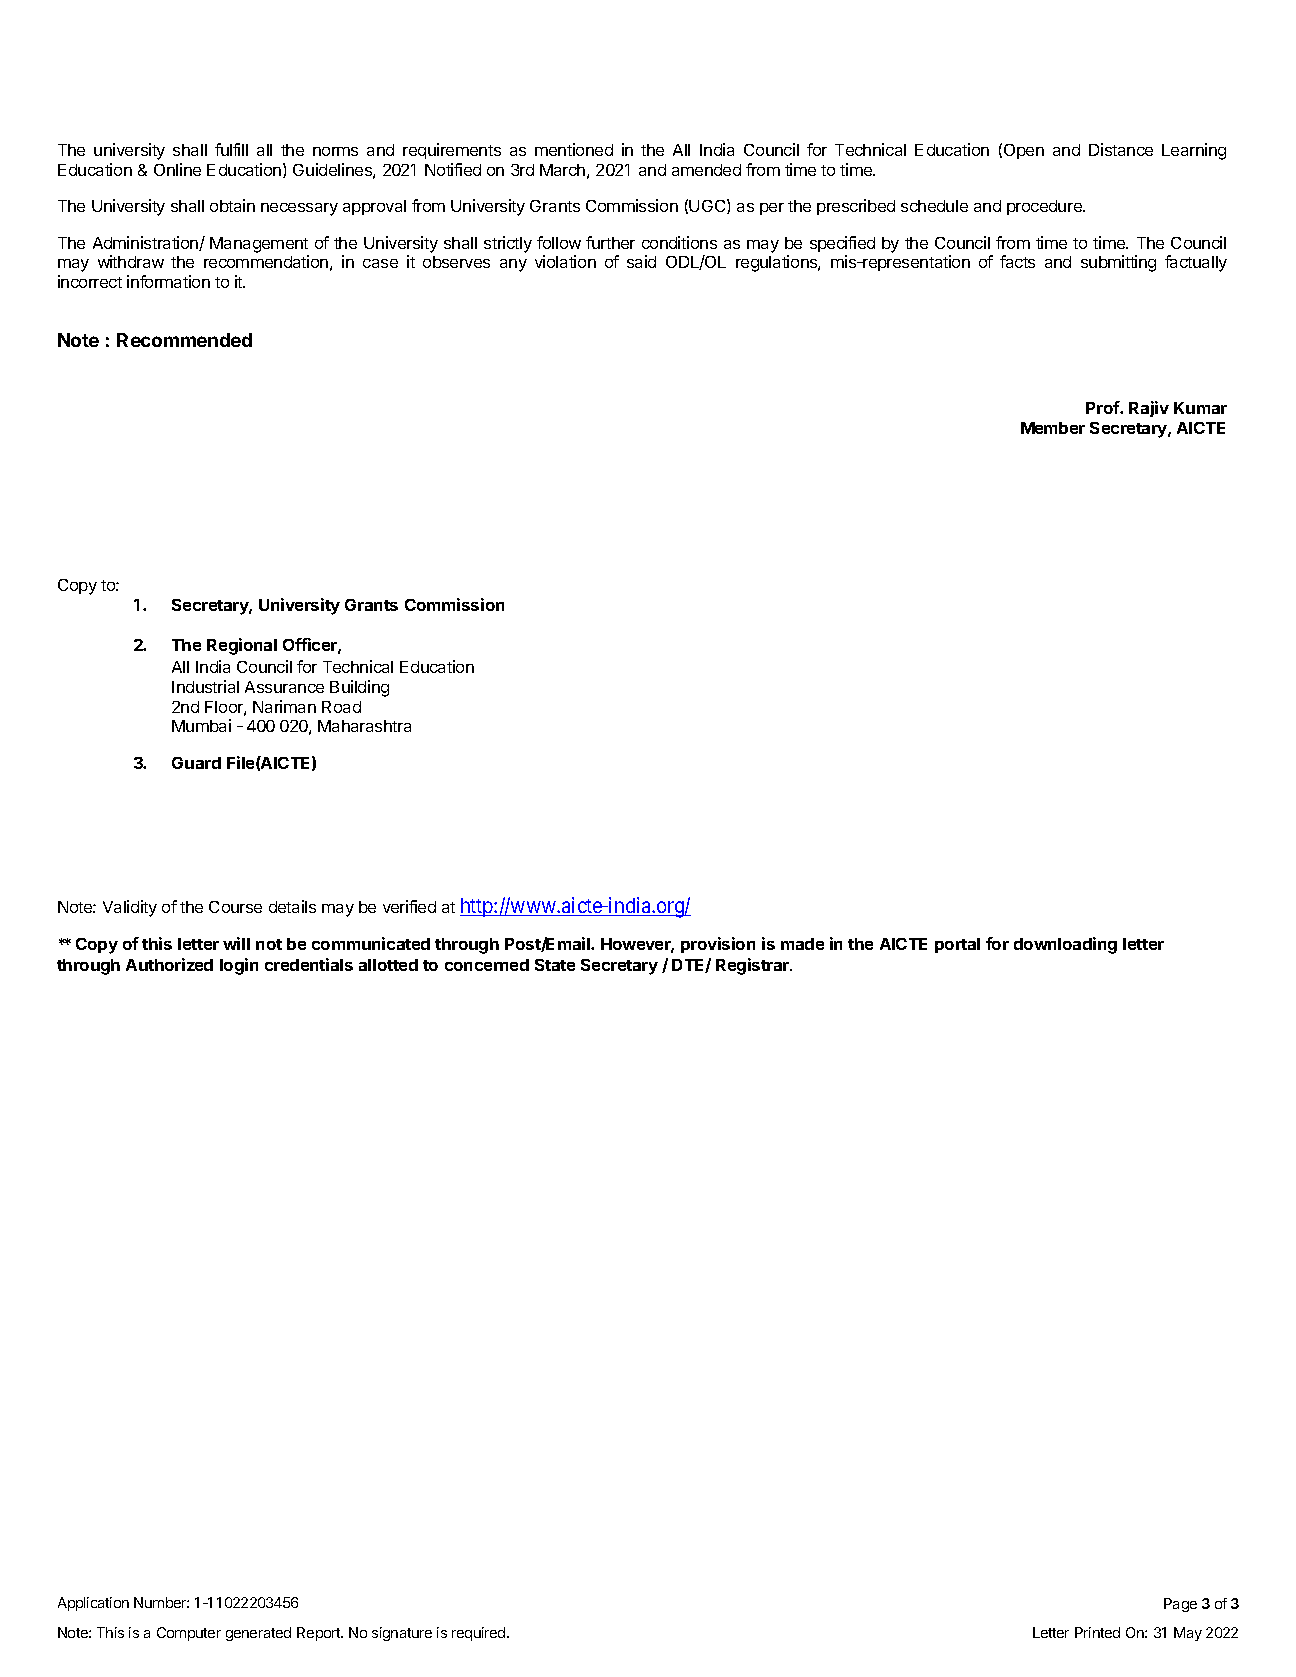 The height and width of the document is (1677, 1296). I want to click on Regional, so click(242, 646).
